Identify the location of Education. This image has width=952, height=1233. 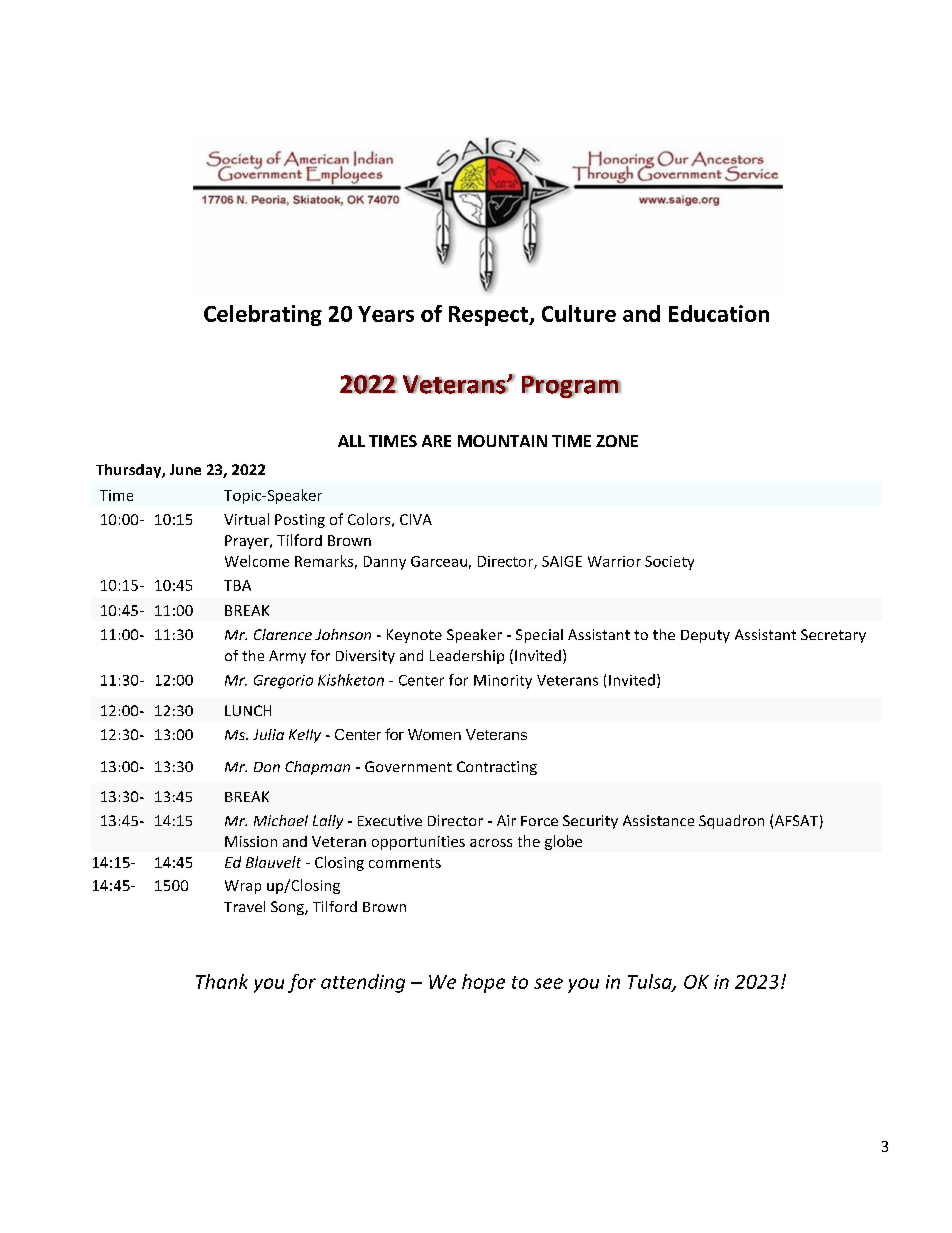
(719, 313).
